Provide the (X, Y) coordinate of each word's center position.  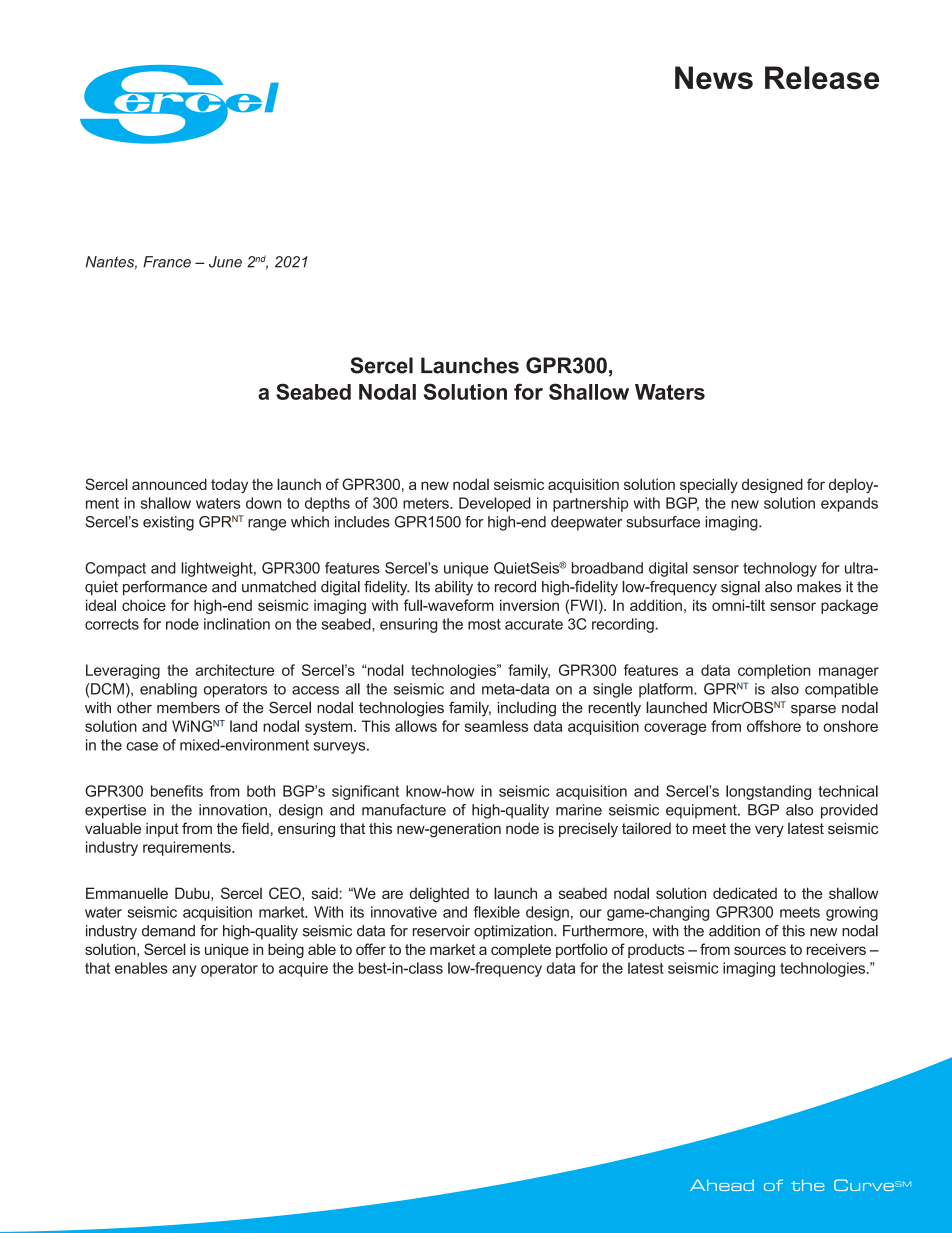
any (184, 971)
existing (168, 523)
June (225, 262)
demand (168, 931)
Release (822, 78)
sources (760, 950)
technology (780, 569)
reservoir (441, 931)
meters (427, 503)
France (167, 262)
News (714, 78)
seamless (496, 726)
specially (709, 485)
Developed (495, 504)
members (188, 708)
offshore (774, 726)
